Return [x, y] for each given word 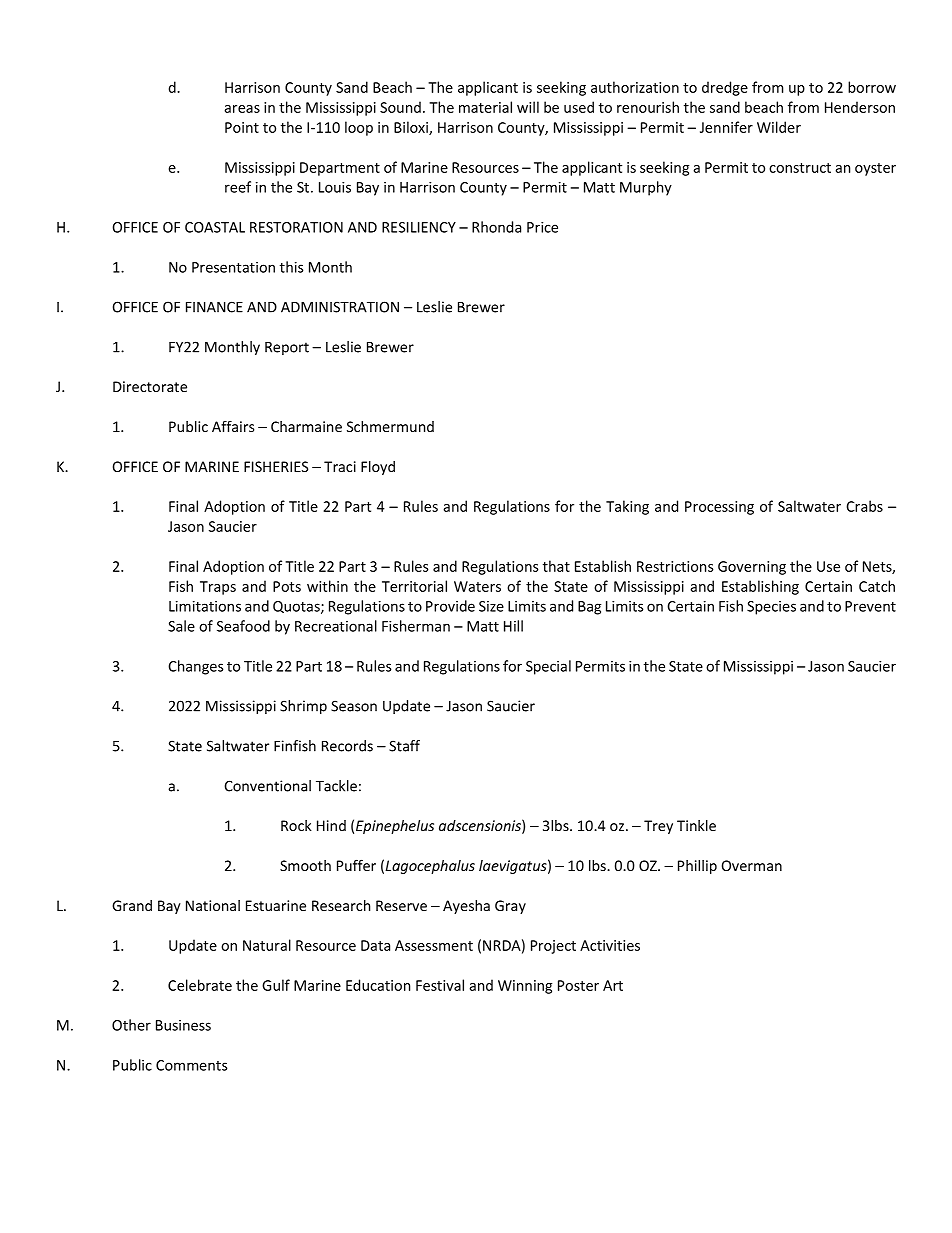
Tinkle [696, 825]
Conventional [267, 786]
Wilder [779, 127]
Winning [525, 987]
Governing [752, 568]
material [485, 107]
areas [242, 109]
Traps [218, 588]
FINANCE [214, 307]
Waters [477, 586]
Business [183, 1025]
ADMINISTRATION [340, 307]
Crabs [864, 506]
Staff [404, 746]
